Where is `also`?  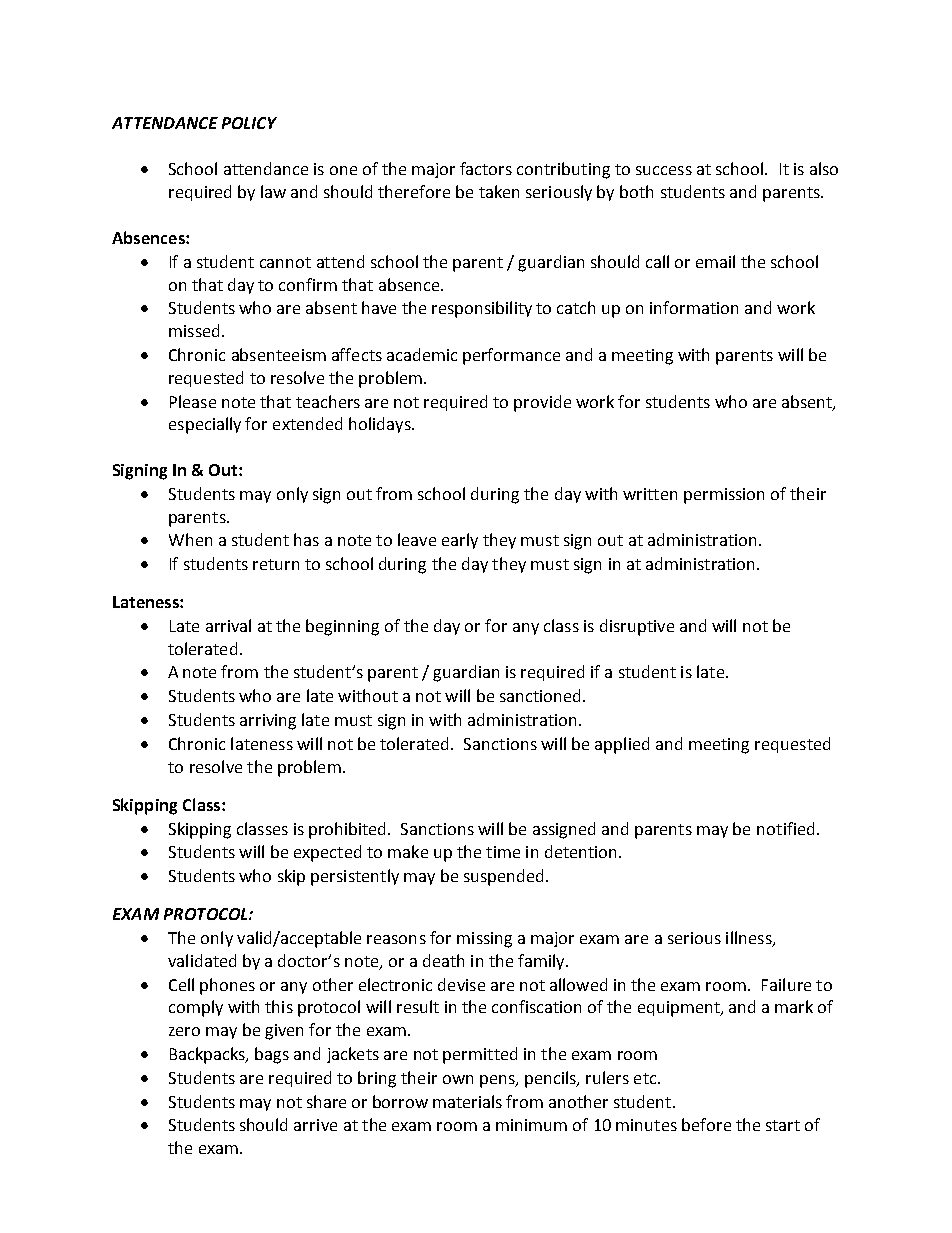
also is located at coordinates (824, 168).
